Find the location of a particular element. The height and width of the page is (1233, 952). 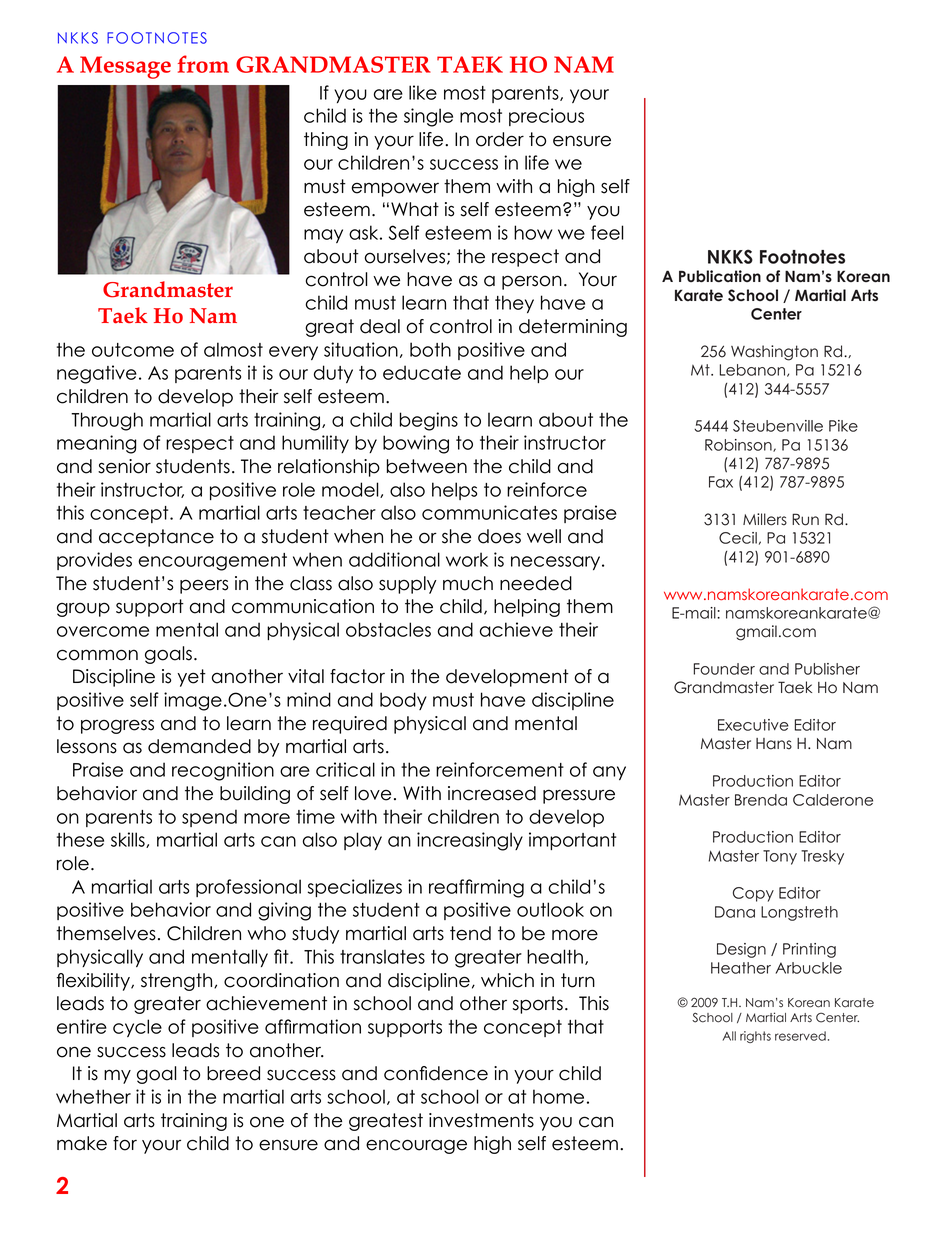

Cecil is located at coordinates (738, 538).
